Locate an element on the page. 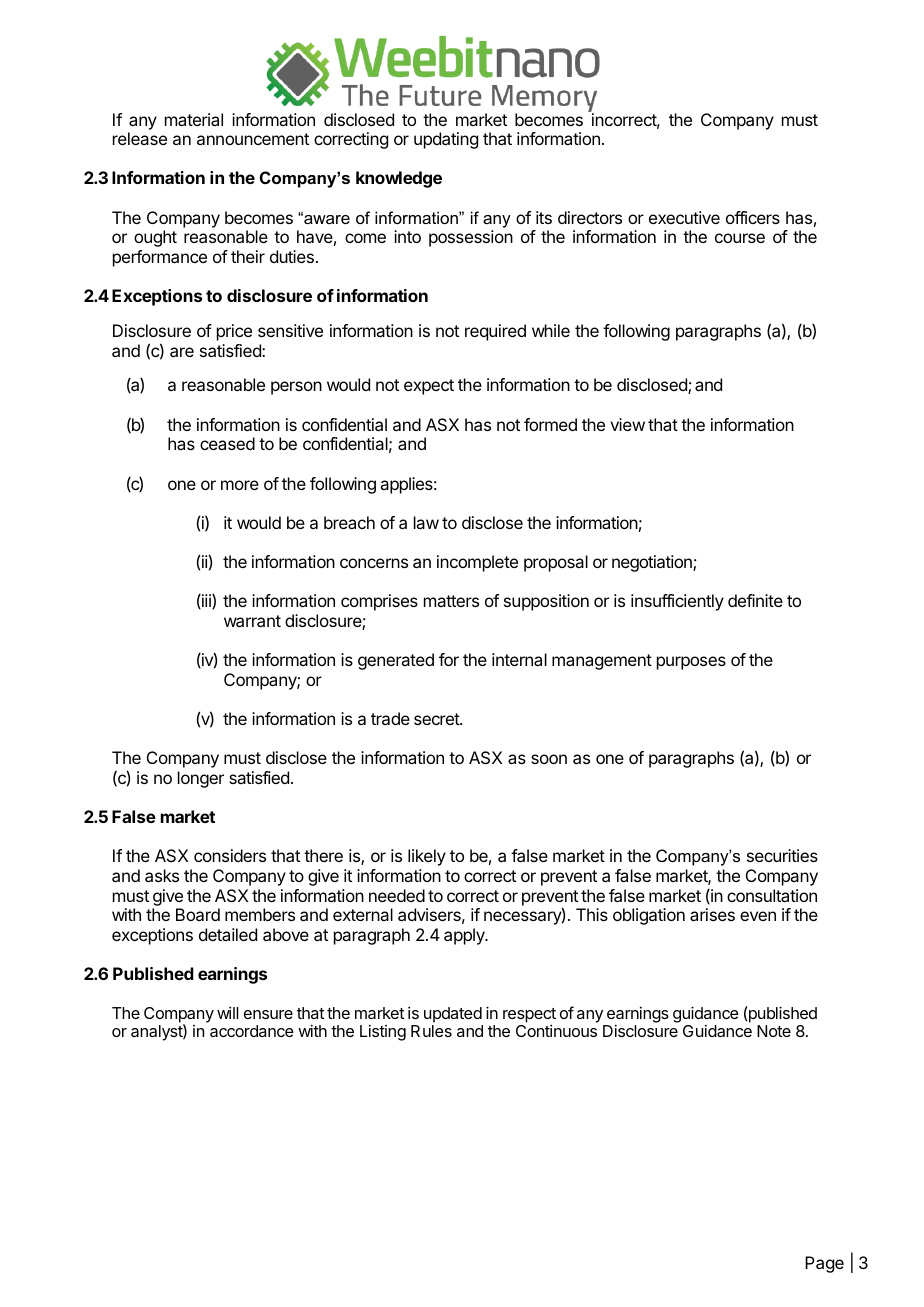 The width and height of the document is (924, 1307). purposes is located at coordinates (691, 663).
